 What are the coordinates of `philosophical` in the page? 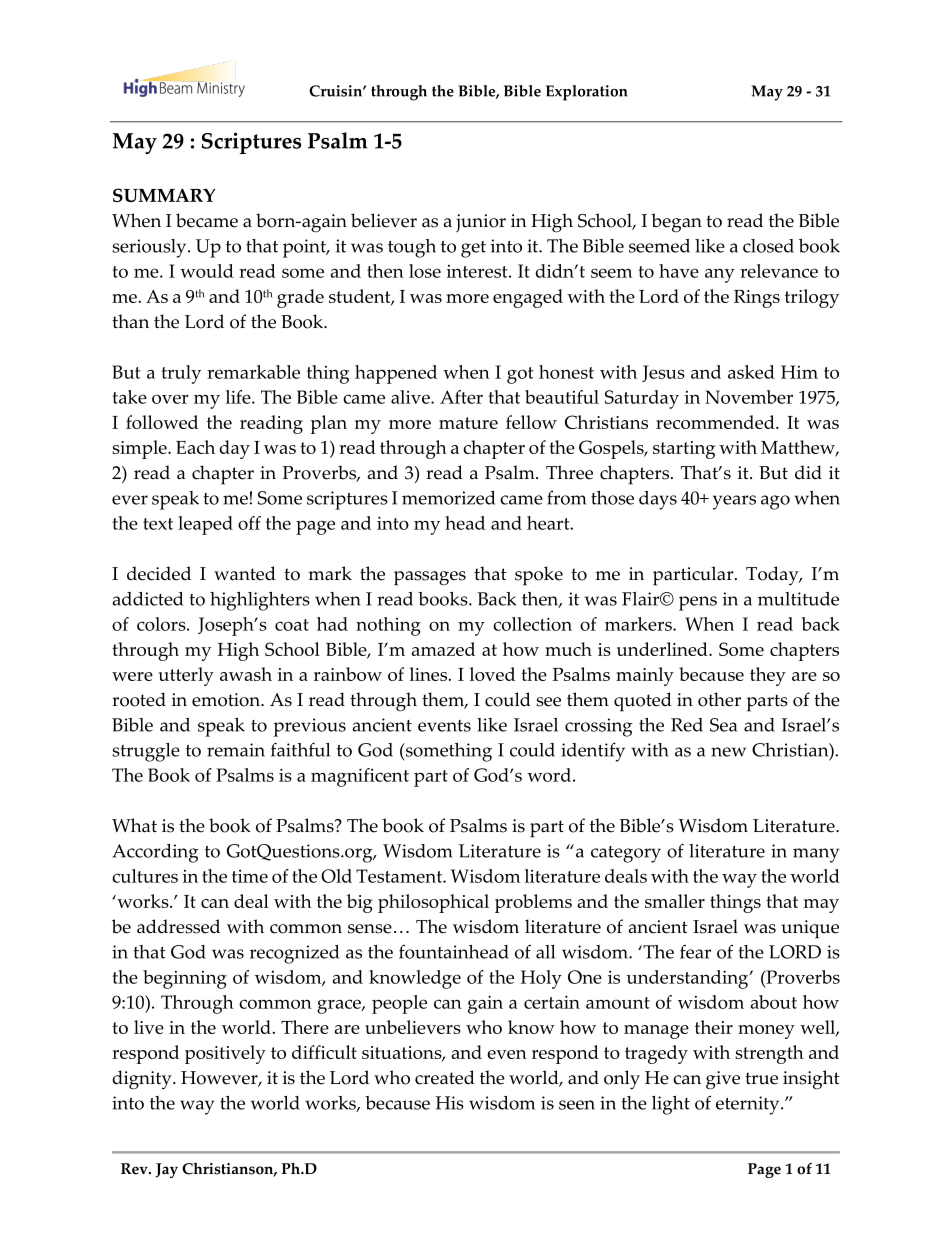 It's located at (433, 903).
